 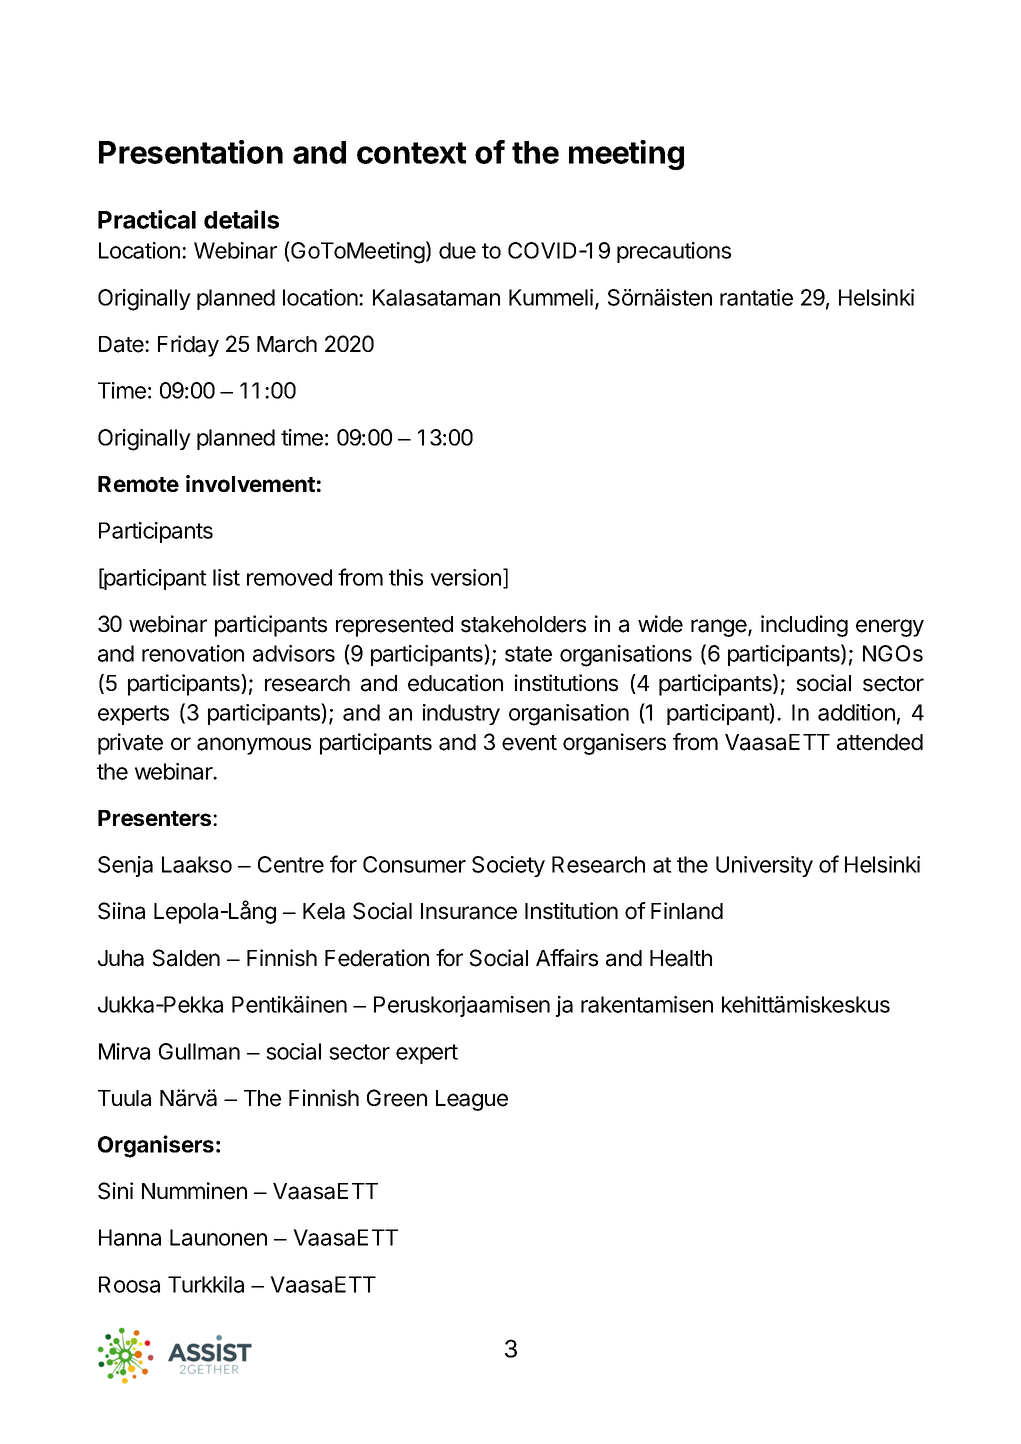 I want to click on Society, so click(x=508, y=866).
